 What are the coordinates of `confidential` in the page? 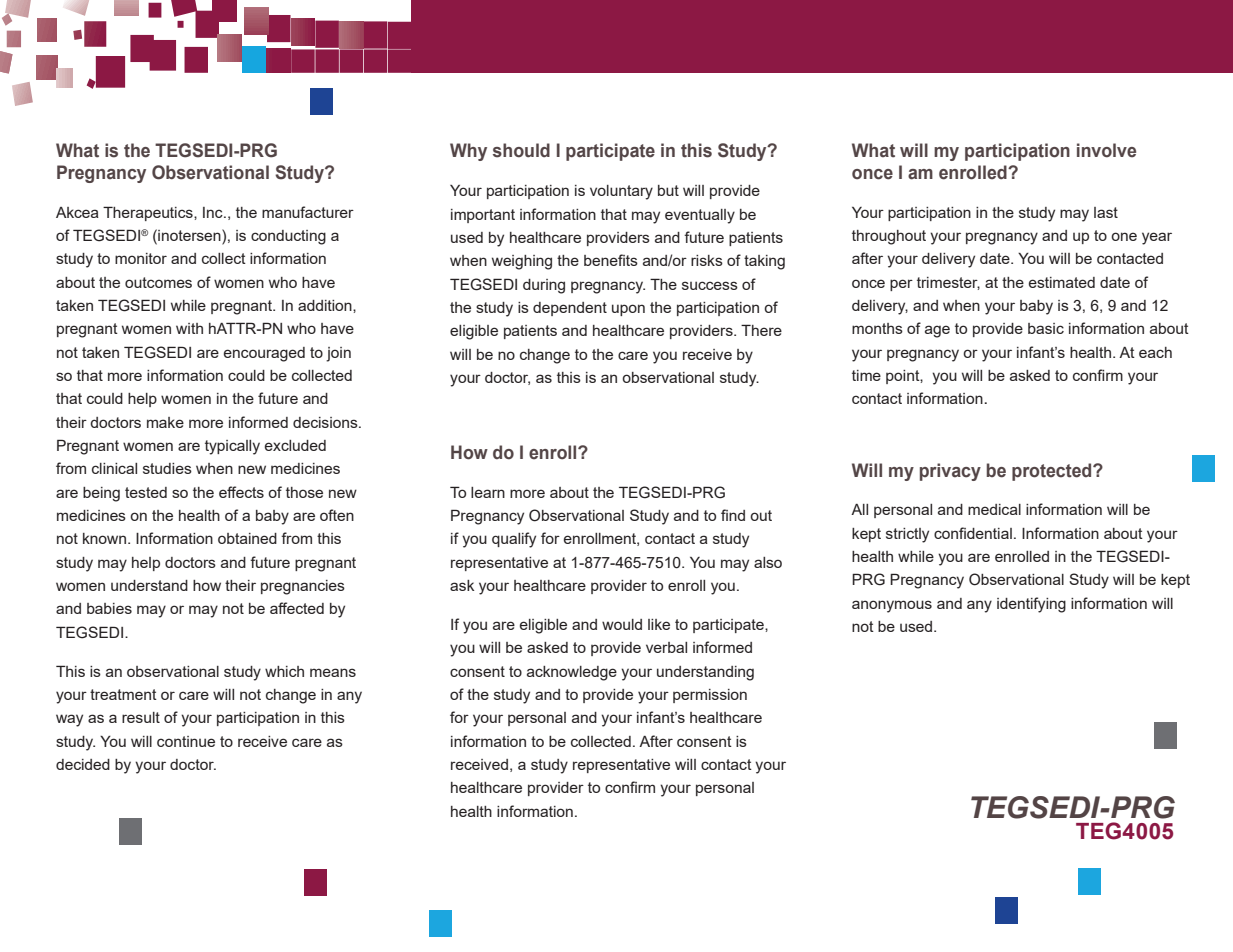 It's located at (973, 533).
